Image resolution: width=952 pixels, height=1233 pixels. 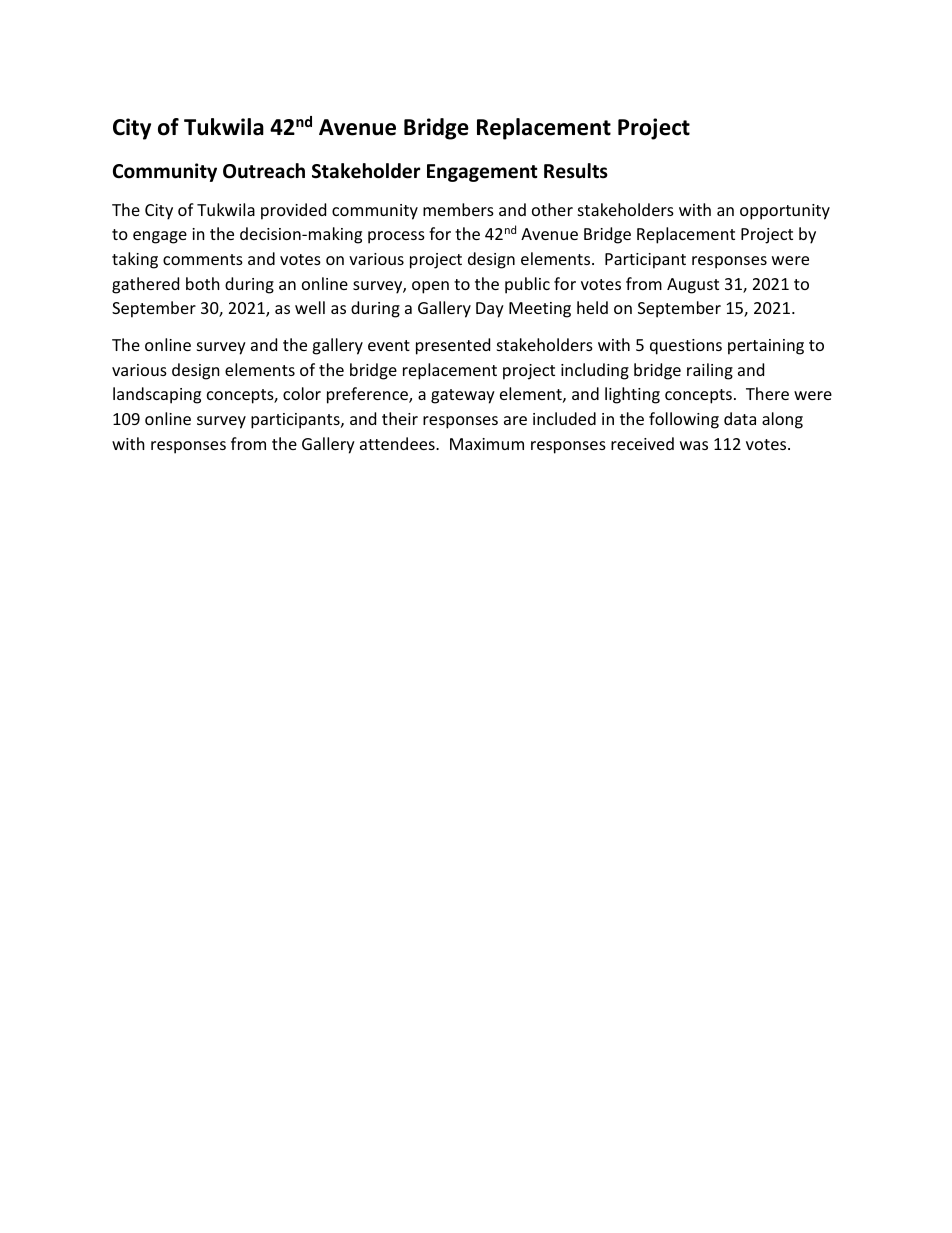 I want to click on opportunity, so click(x=785, y=212).
